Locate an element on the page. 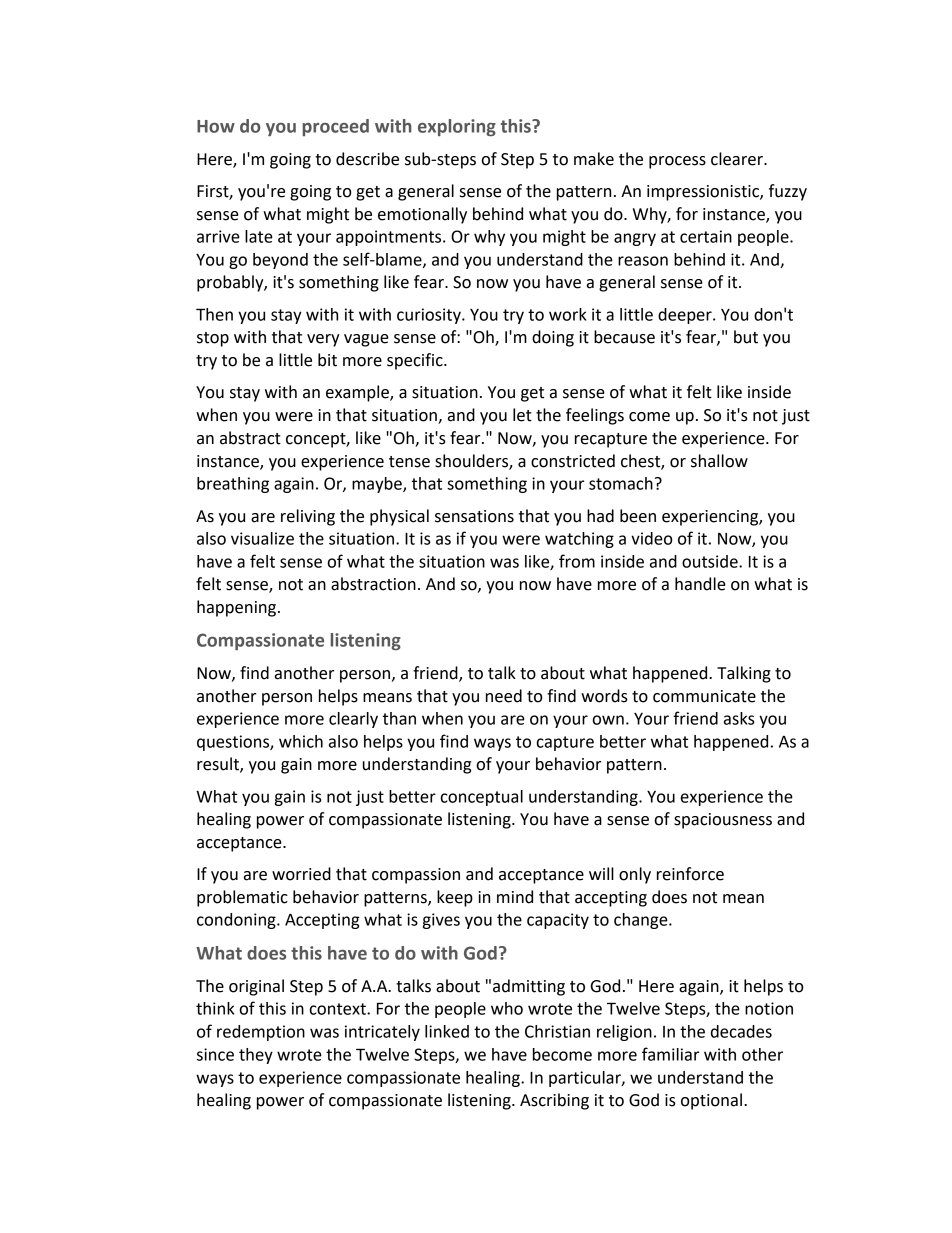 This image has width=952, height=1233. clearer is located at coordinates (738, 159).
